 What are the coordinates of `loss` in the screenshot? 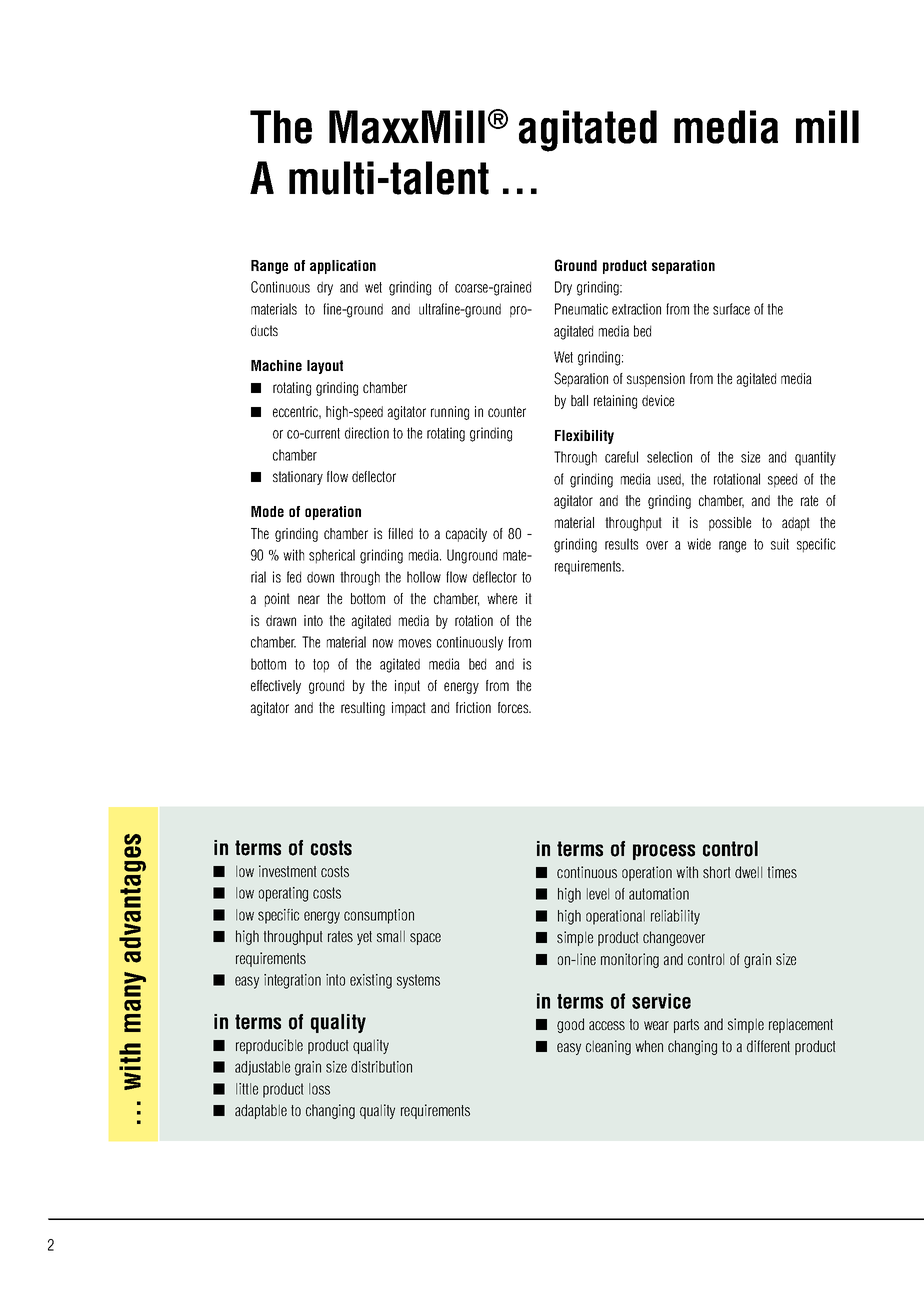 It's located at (319, 1089).
